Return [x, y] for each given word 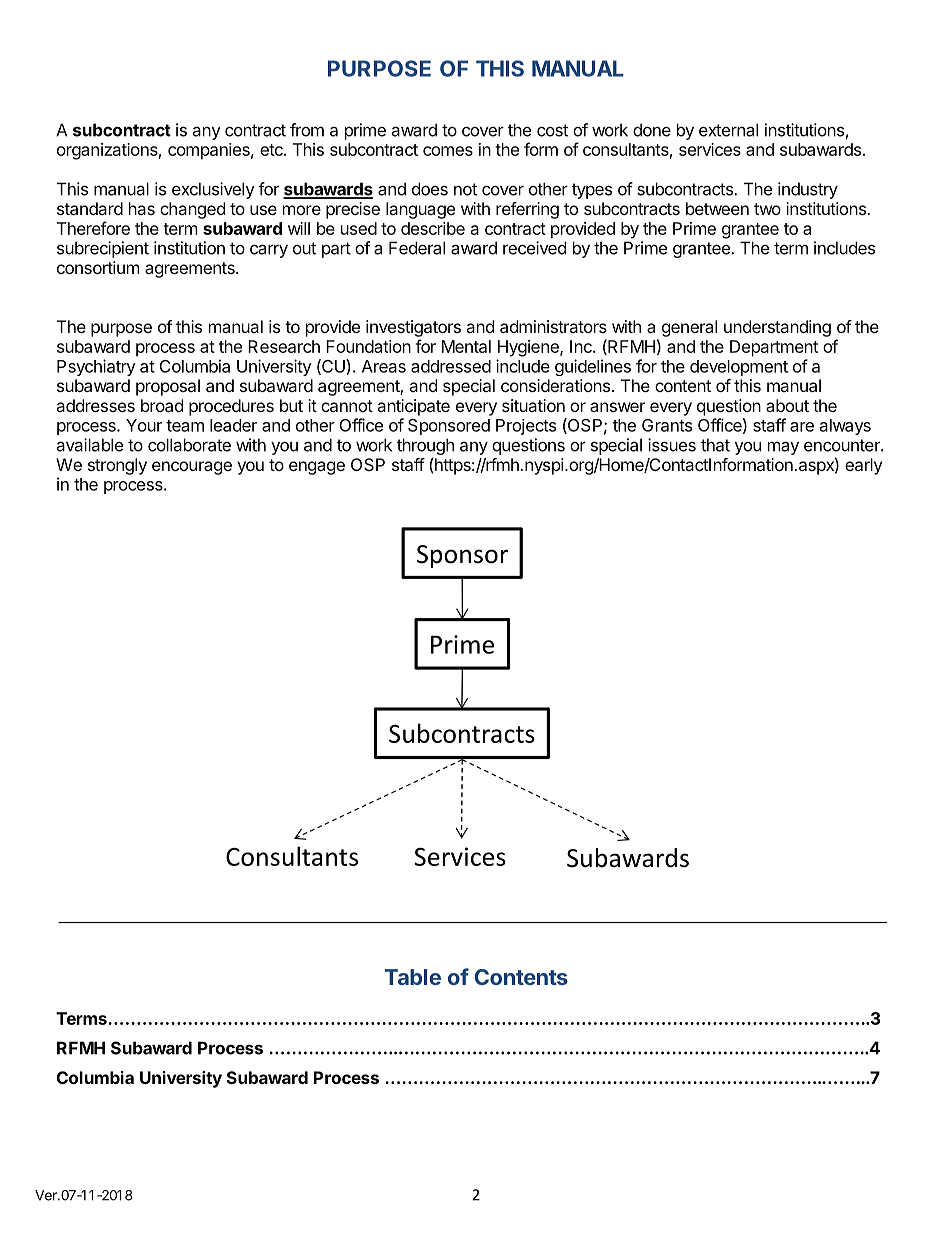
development [739, 368]
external [728, 130]
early [863, 466]
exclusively [213, 190]
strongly [117, 466]
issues [672, 445]
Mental [466, 346]
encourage [192, 468]
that [715, 445]
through [425, 448]
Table [413, 977]
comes [448, 151]
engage [317, 468]
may [783, 448]
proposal [168, 387]
